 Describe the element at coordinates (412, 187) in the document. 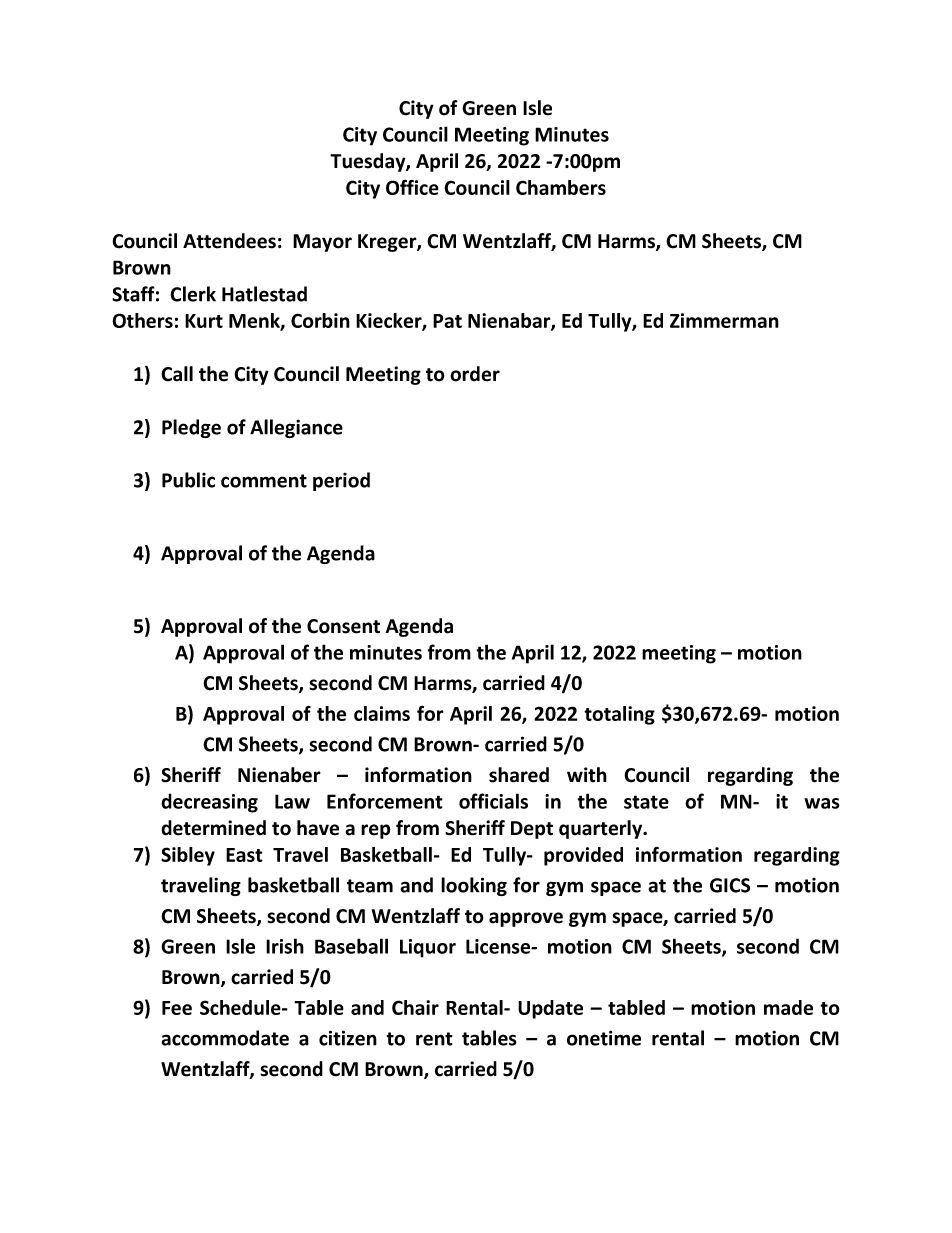

I see `Office` at that location.
